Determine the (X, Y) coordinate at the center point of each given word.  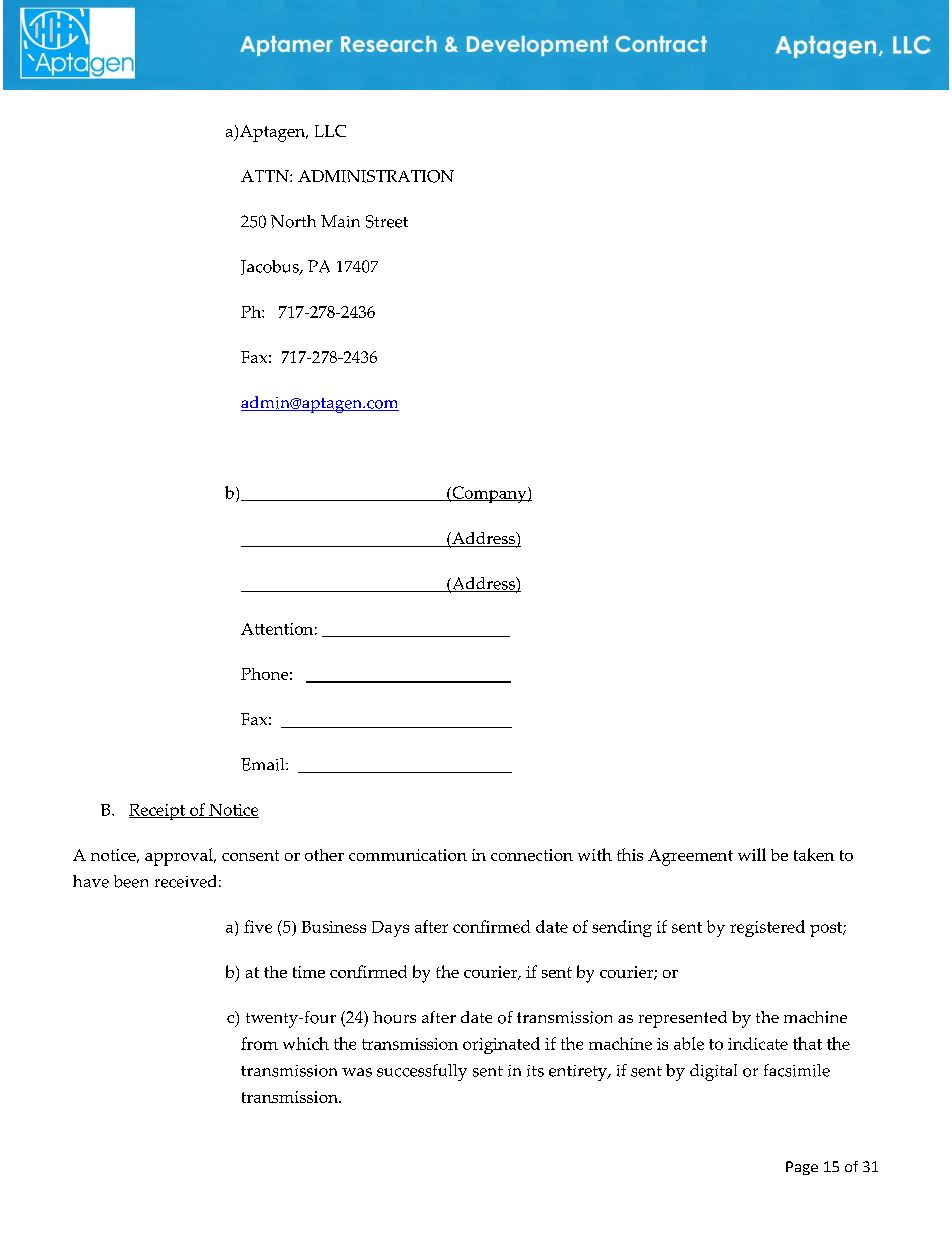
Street (387, 221)
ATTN (266, 176)
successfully (422, 1072)
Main (340, 221)
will (752, 854)
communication (408, 855)
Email (264, 764)
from (259, 1043)
